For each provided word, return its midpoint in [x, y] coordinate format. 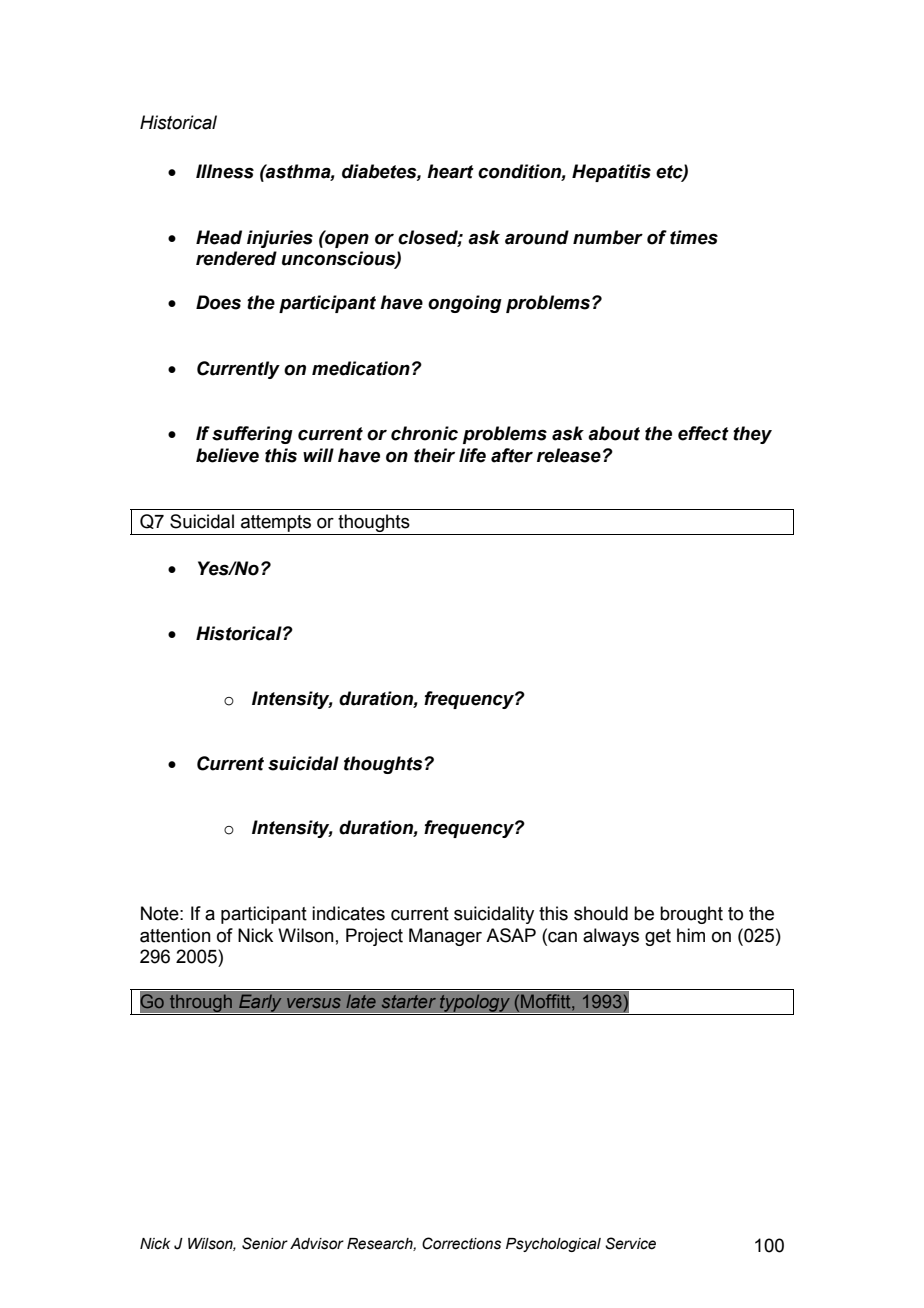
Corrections [461, 1243]
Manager [445, 937]
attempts [276, 525]
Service [630, 1243]
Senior [265, 1243]
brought [691, 915]
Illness [225, 171]
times [694, 237]
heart [450, 171]
